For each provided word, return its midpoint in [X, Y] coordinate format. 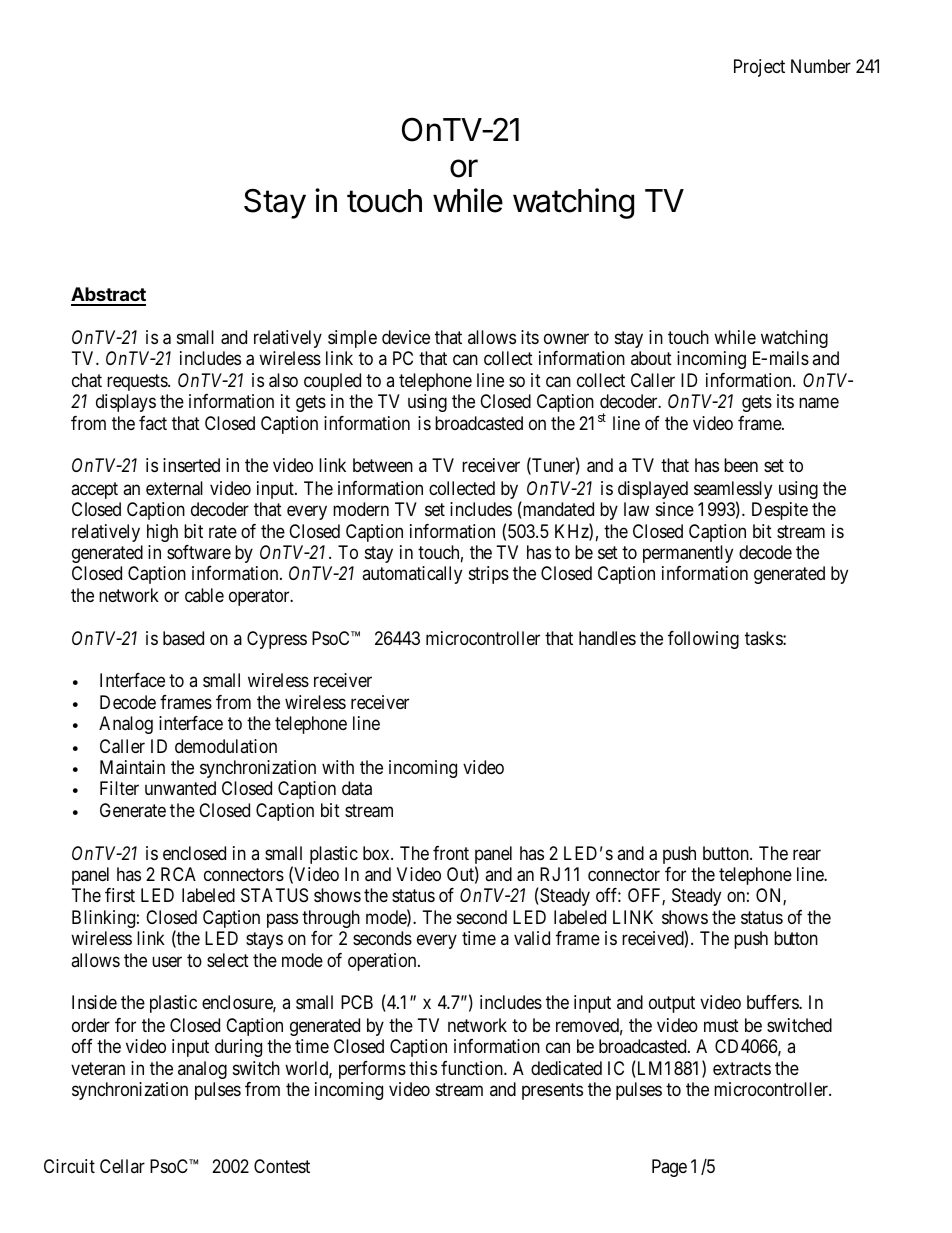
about [651, 358]
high [162, 533]
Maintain [132, 767]
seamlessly [733, 491]
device [406, 337]
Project [759, 68]
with [338, 767]
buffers [773, 1002]
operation [383, 962]
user [167, 962]
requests [138, 382]
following [703, 640]
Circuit [69, 1166]
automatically [412, 575]
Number [821, 66]
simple [352, 339]
